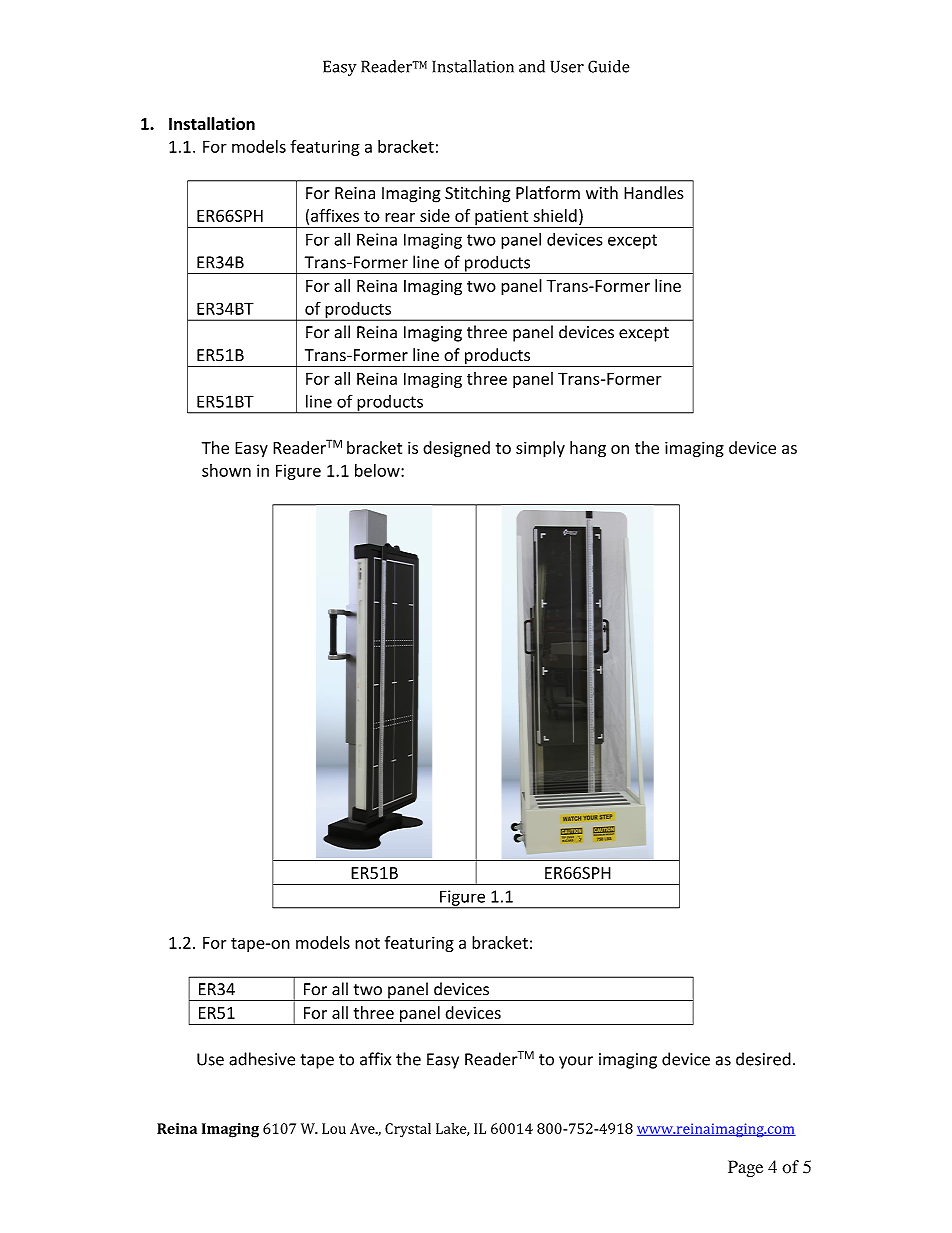 Image resolution: width=952 pixels, height=1233 pixels. Describe the element at coordinates (588, 449) in the screenshot. I see `hang` at that location.
